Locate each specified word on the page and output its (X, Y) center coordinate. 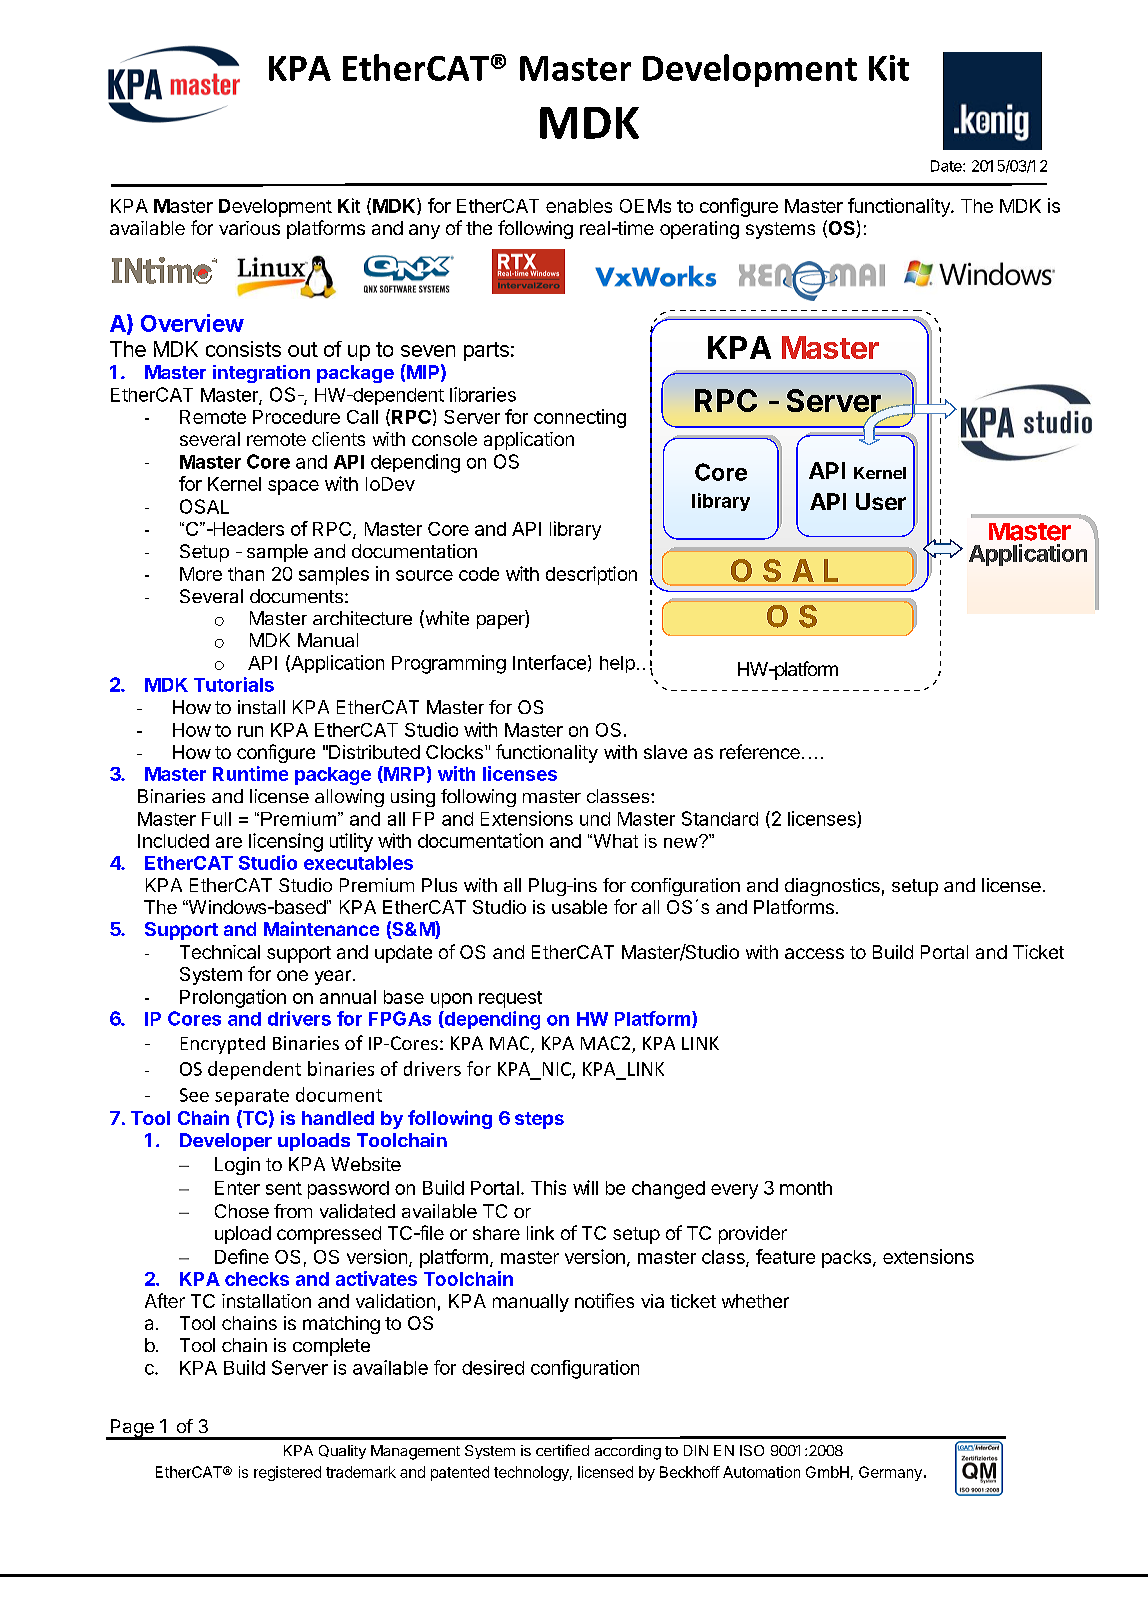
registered (287, 1473)
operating (699, 230)
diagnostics (832, 887)
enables (579, 206)
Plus (439, 885)
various (249, 228)
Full (216, 819)
